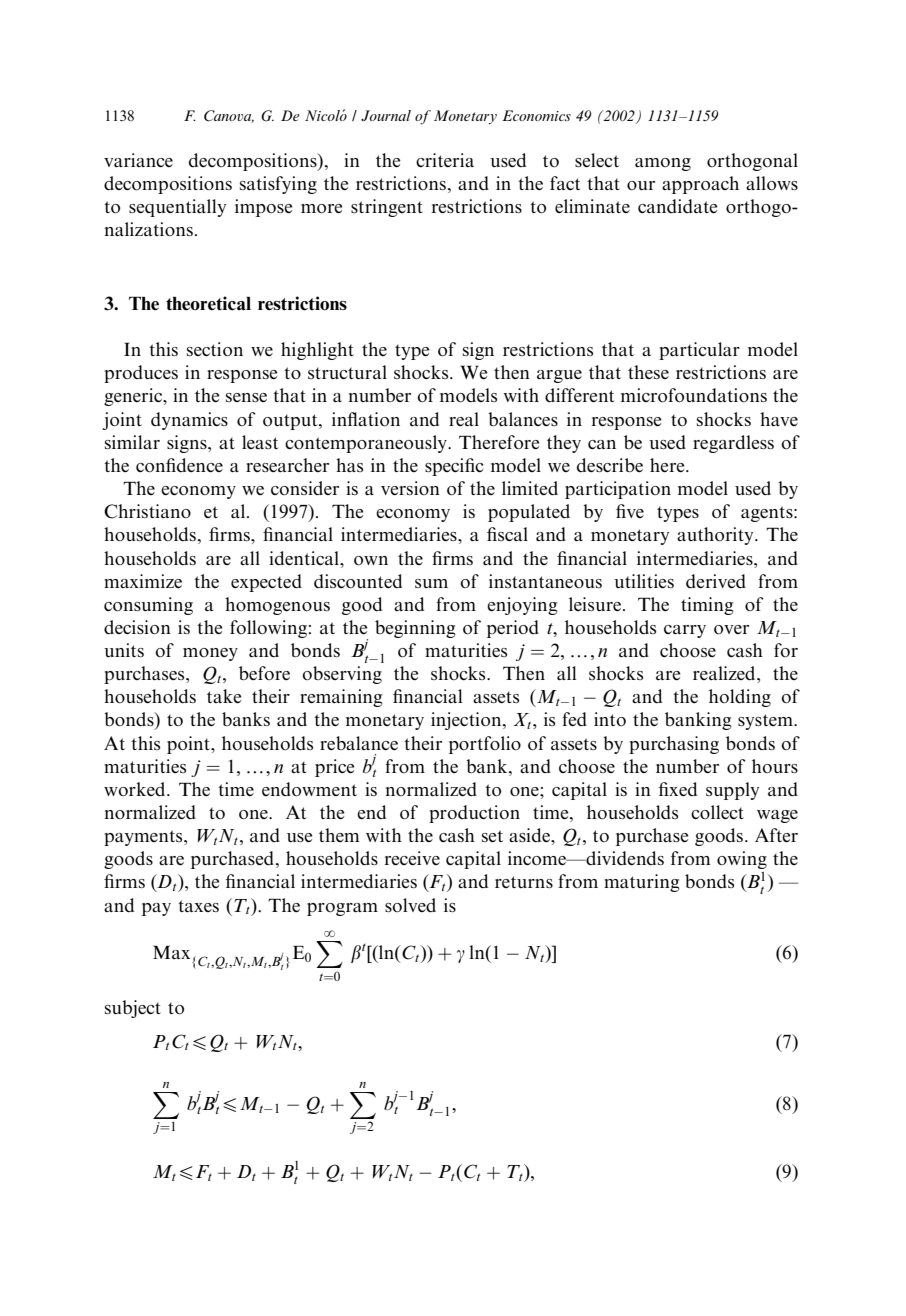 The image size is (906, 1316). What do you see at coordinates (445, 160) in the screenshot?
I see `criteria` at bounding box center [445, 160].
